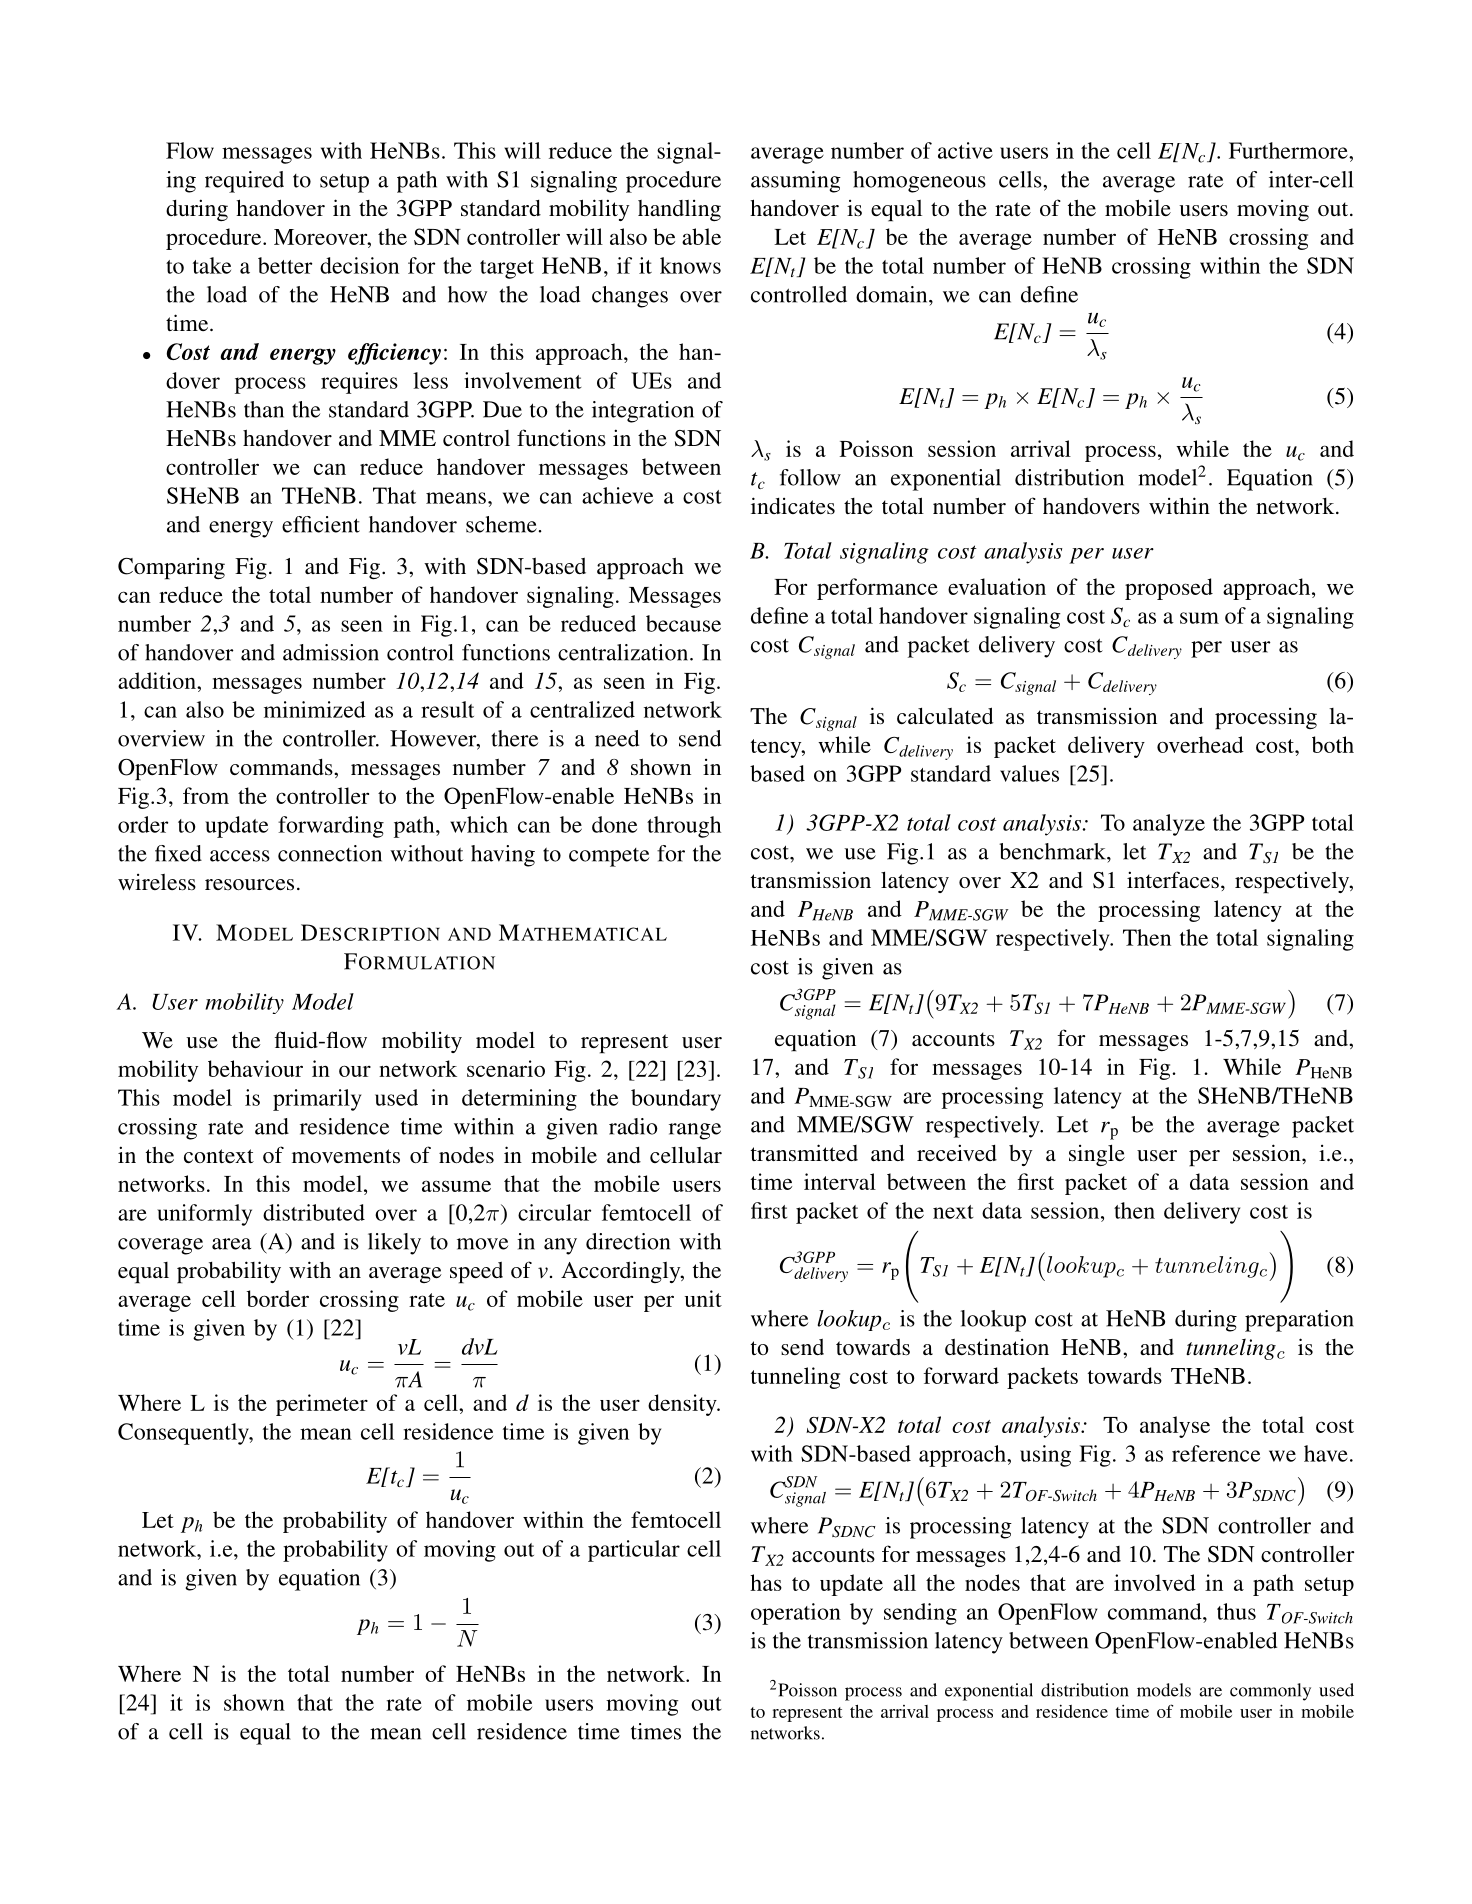 This screenshot has height=1904, width=1472. What do you see at coordinates (1169, 589) in the screenshot?
I see `proposed` at bounding box center [1169, 589].
